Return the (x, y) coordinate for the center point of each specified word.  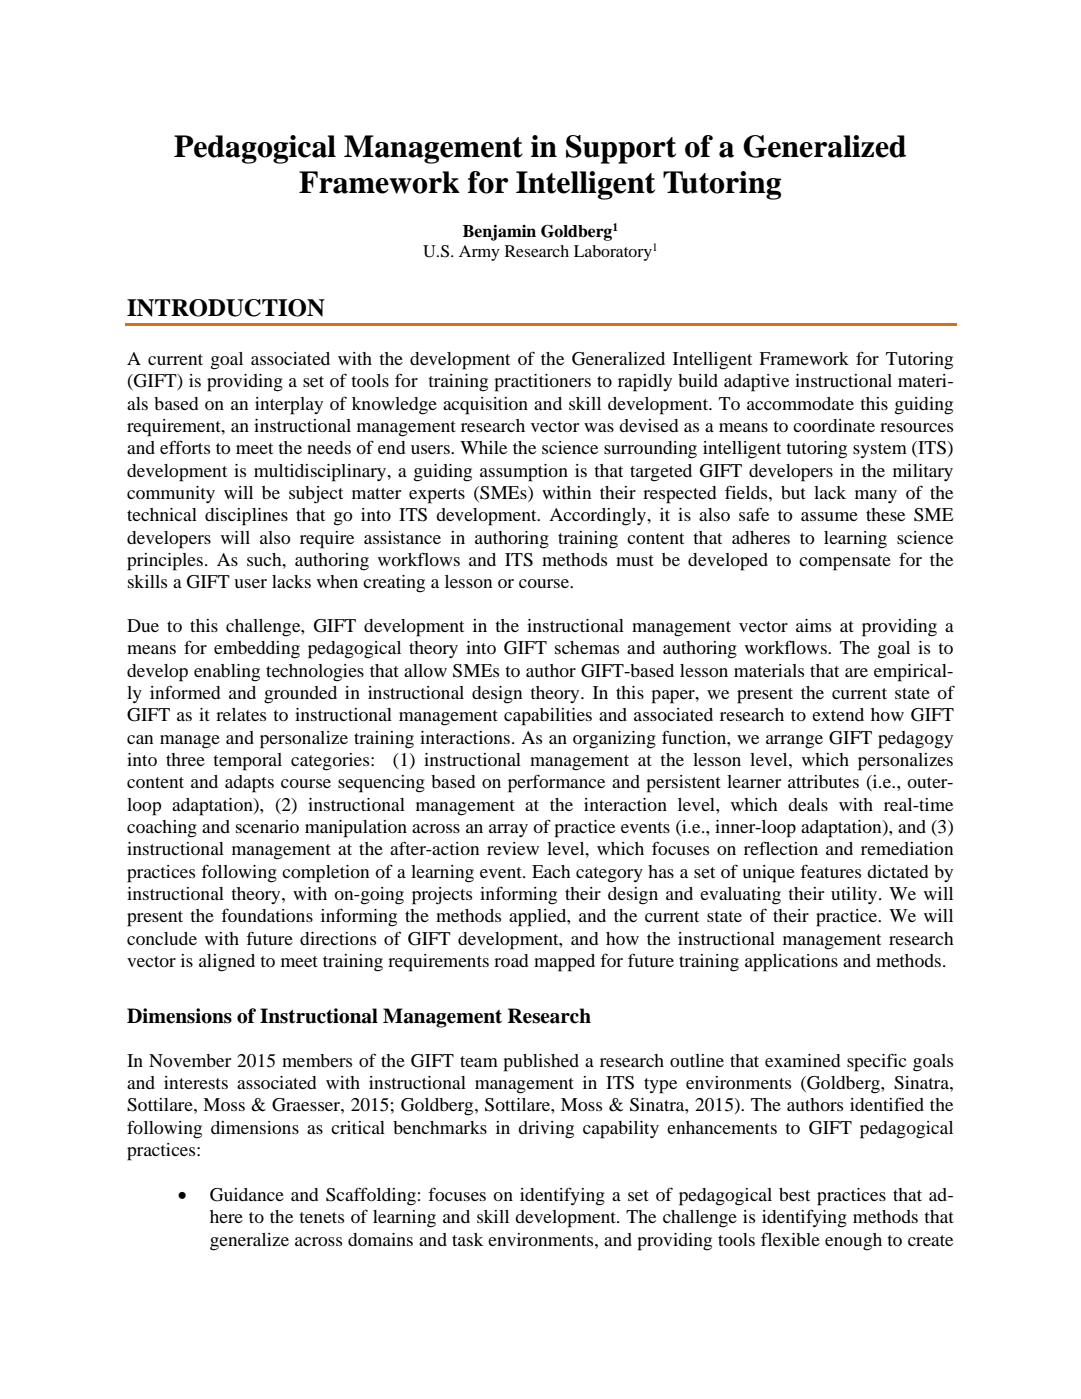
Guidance (247, 1195)
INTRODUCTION (226, 308)
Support (621, 149)
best (794, 1194)
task (467, 1239)
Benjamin (499, 233)
